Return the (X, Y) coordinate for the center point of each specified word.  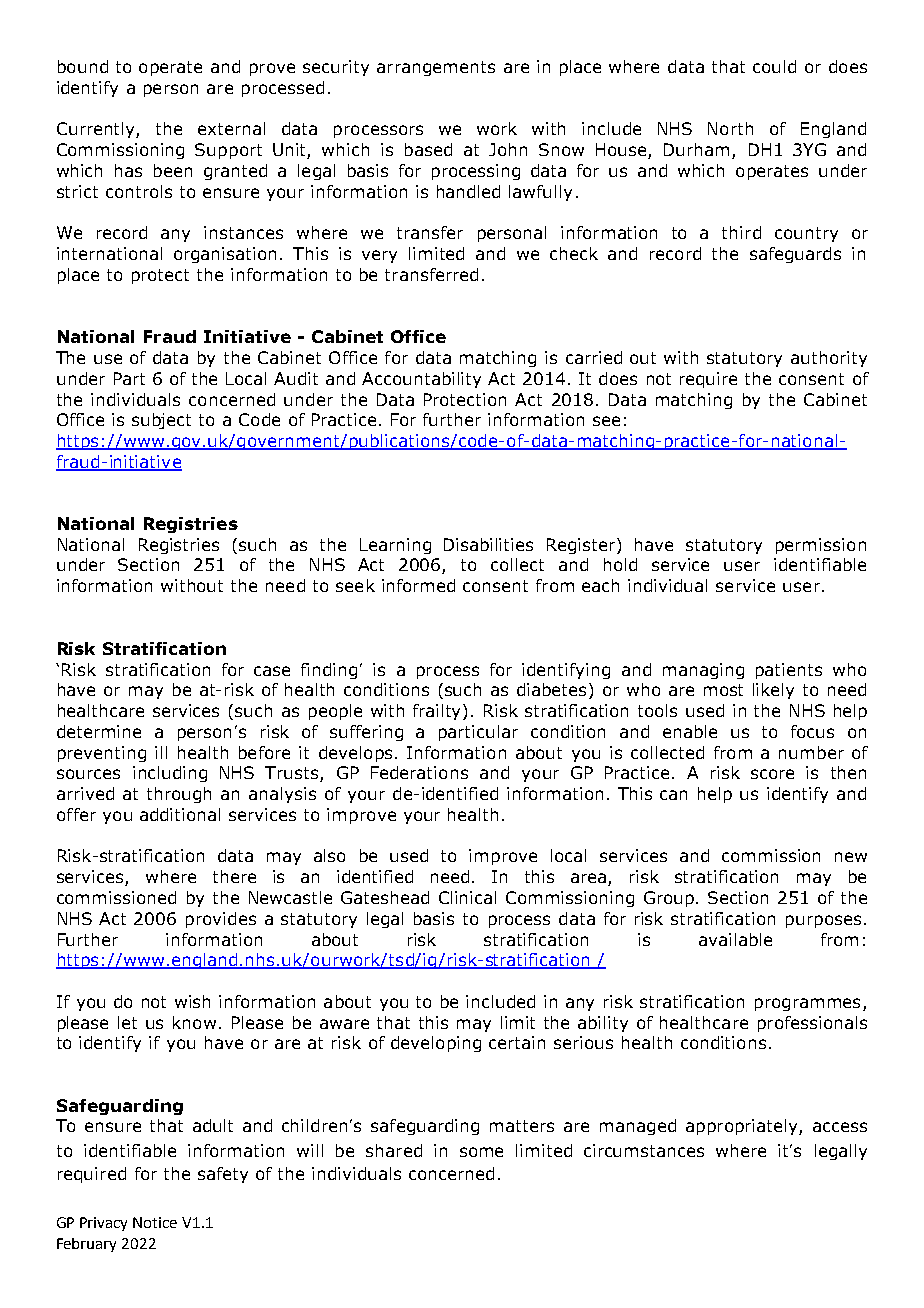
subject (161, 421)
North (730, 128)
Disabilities (488, 544)
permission (821, 546)
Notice (155, 1222)
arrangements (436, 68)
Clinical (467, 897)
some (481, 1152)
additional (180, 814)
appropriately (743, 1127)
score (772, 774)
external (231, 128)
